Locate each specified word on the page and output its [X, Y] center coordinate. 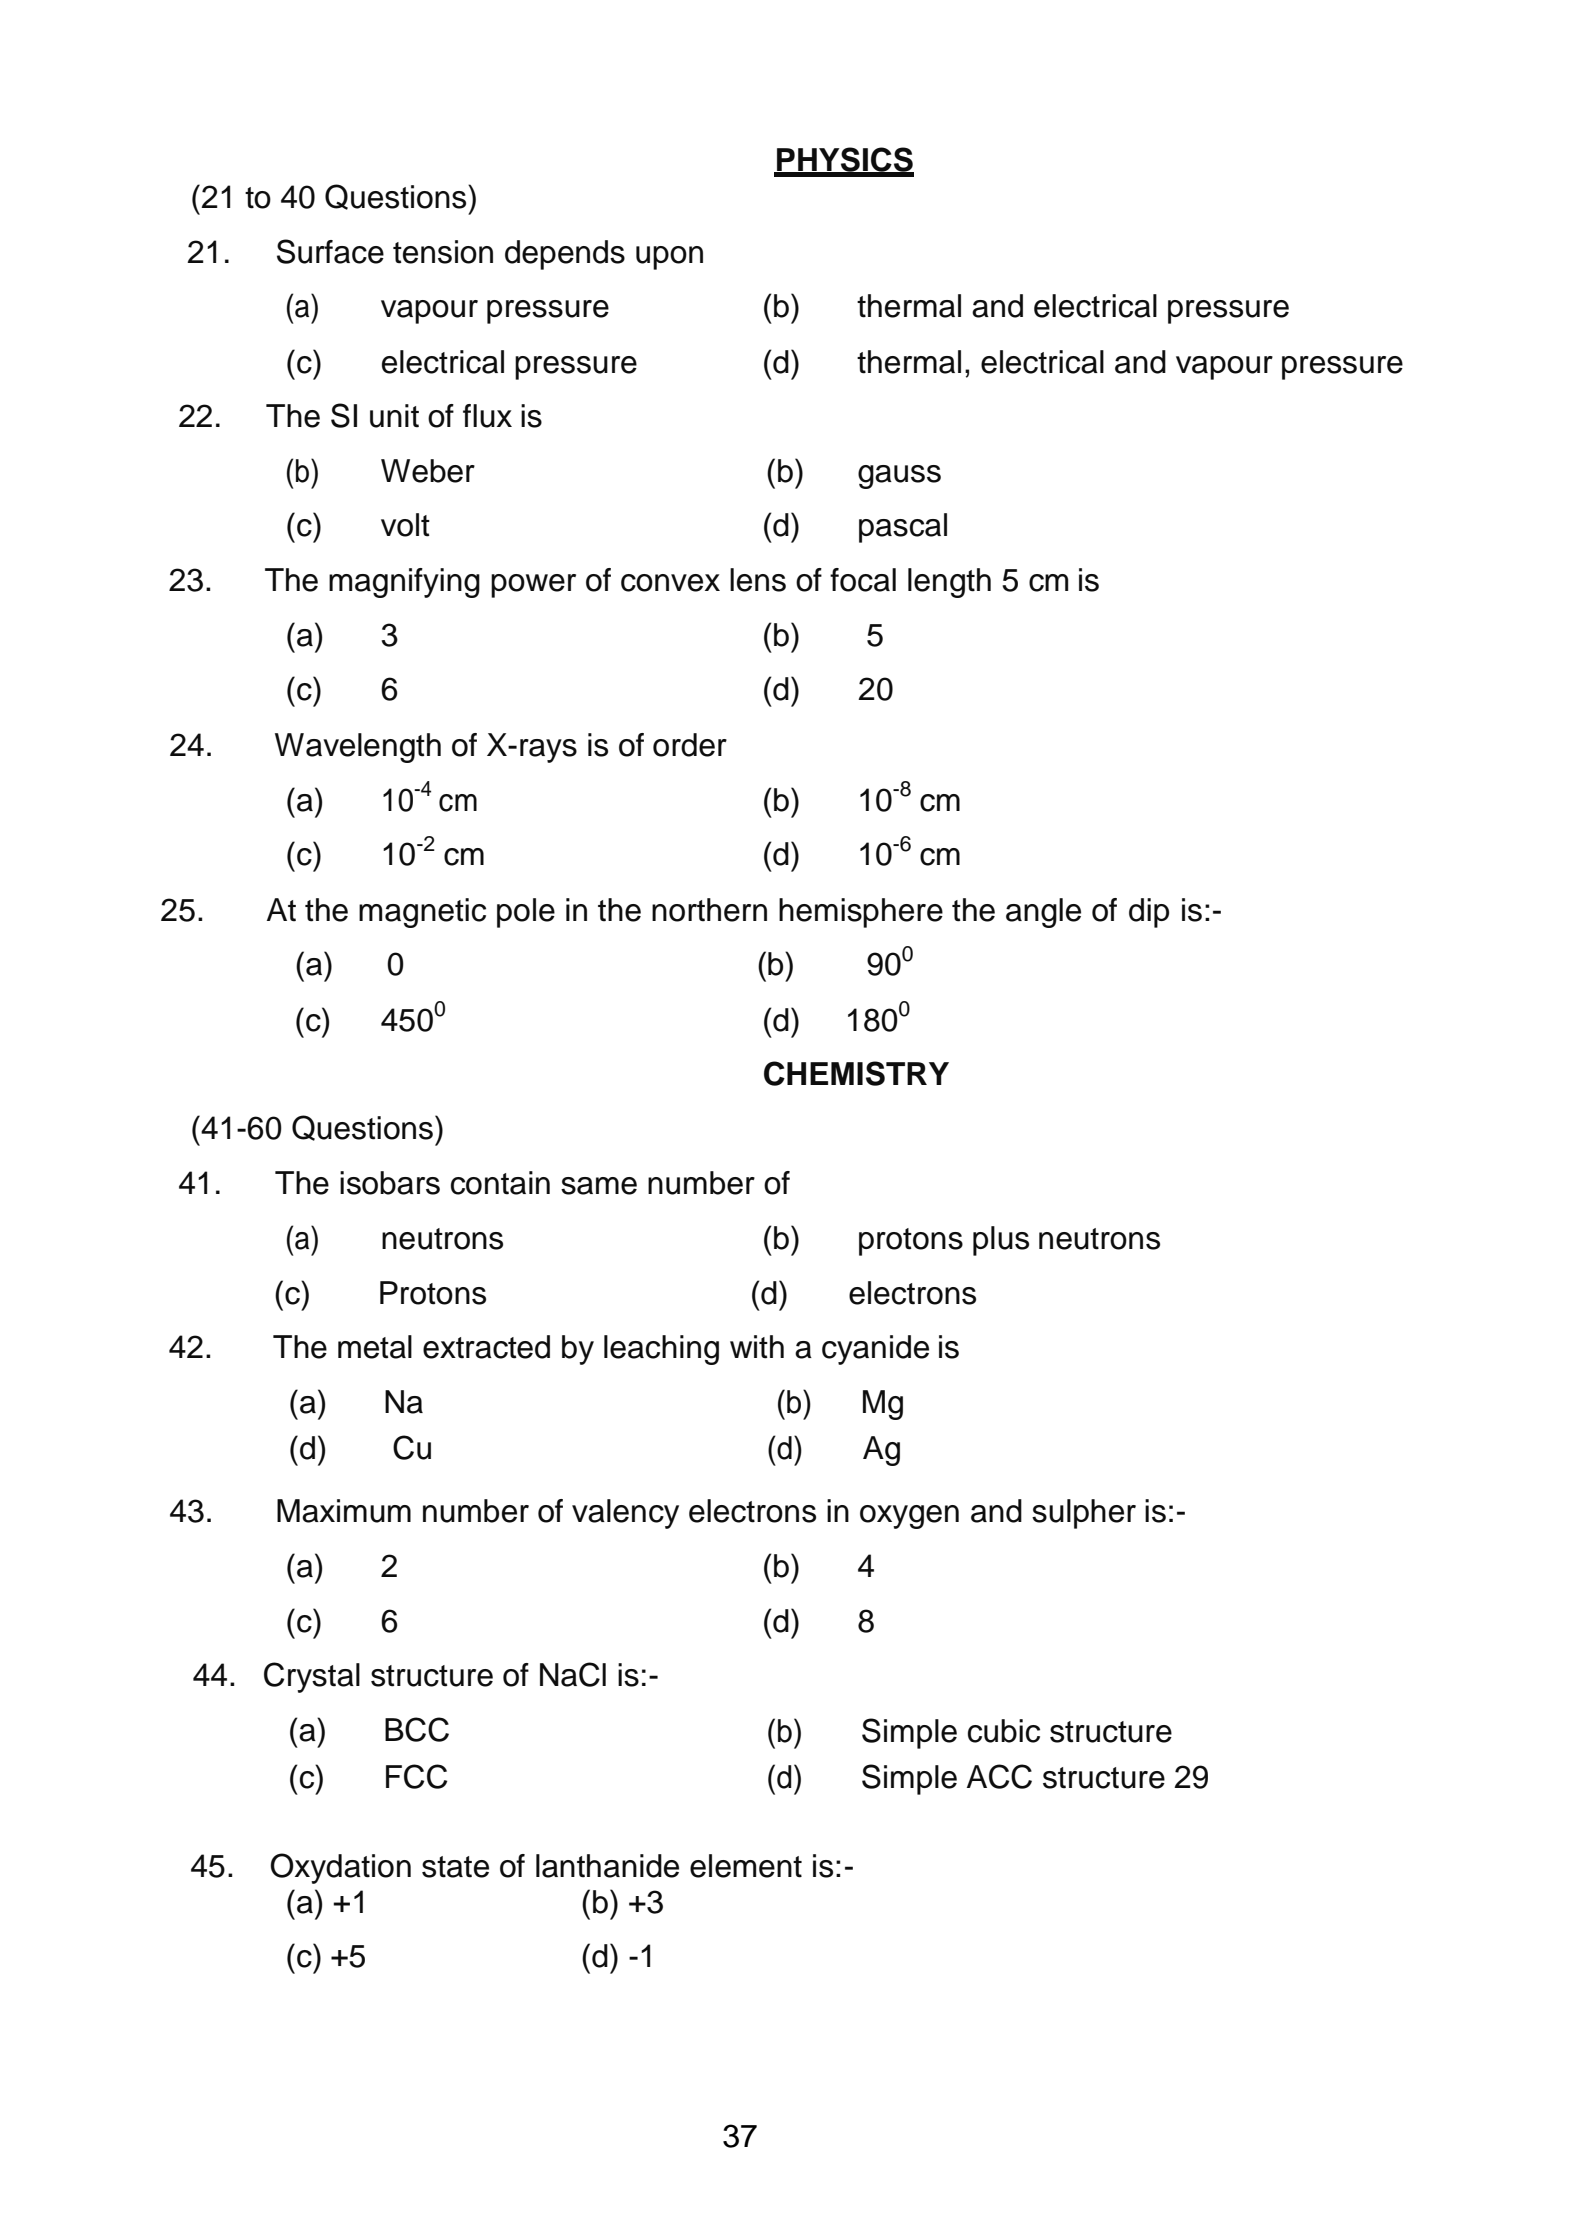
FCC [416, 1776]
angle [1043, 913]
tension [443, 252]
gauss [899, 477]
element [746, 1866]
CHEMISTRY [856, 1073]
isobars [390, 1183]
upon [669, 258]
